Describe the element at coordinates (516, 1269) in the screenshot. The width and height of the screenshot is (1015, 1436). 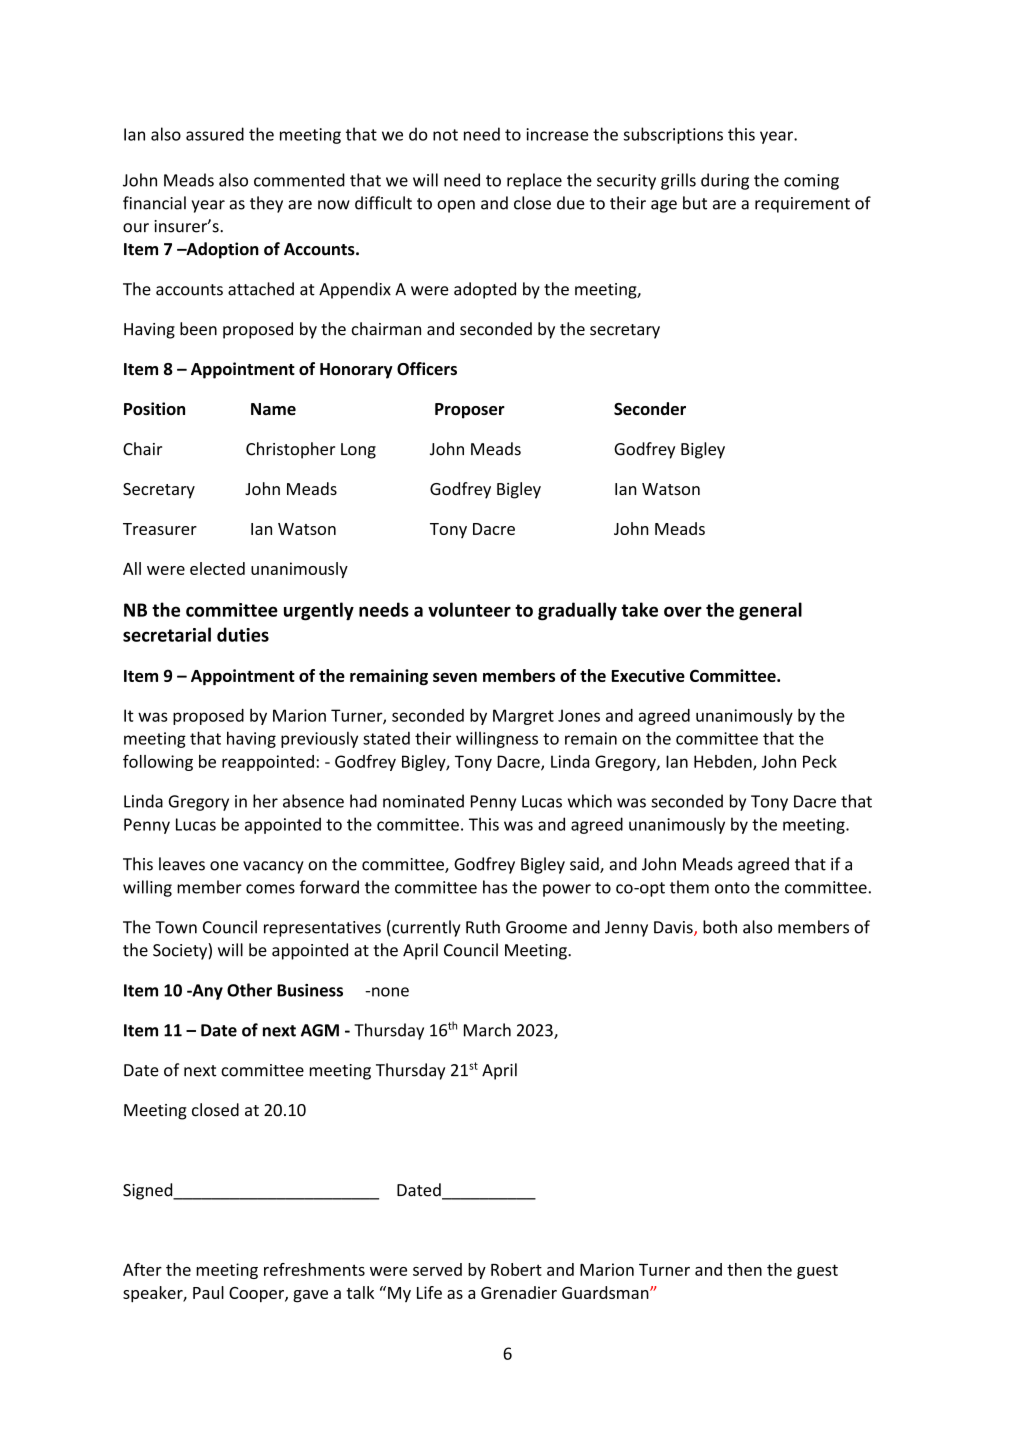
I see `Robert` at that location.
